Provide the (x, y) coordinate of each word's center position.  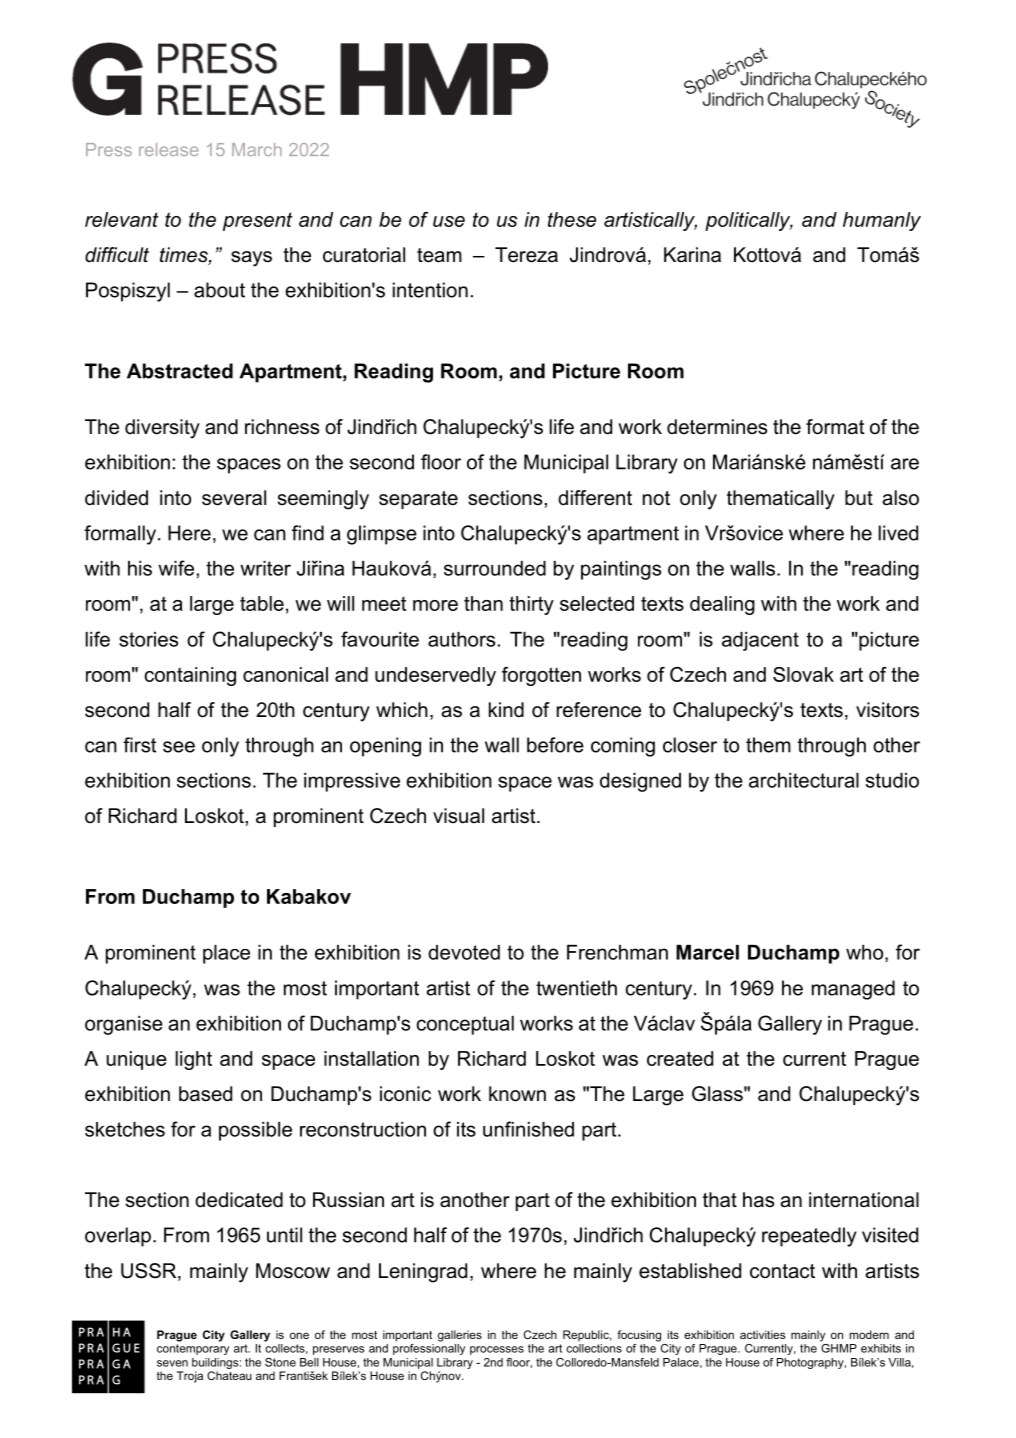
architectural (804, 780)
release (169, 149)
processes (497, 1350)
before (555, 745)
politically (749, 221)
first (139, 745)
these (572, 219)
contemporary (193, 1349)
